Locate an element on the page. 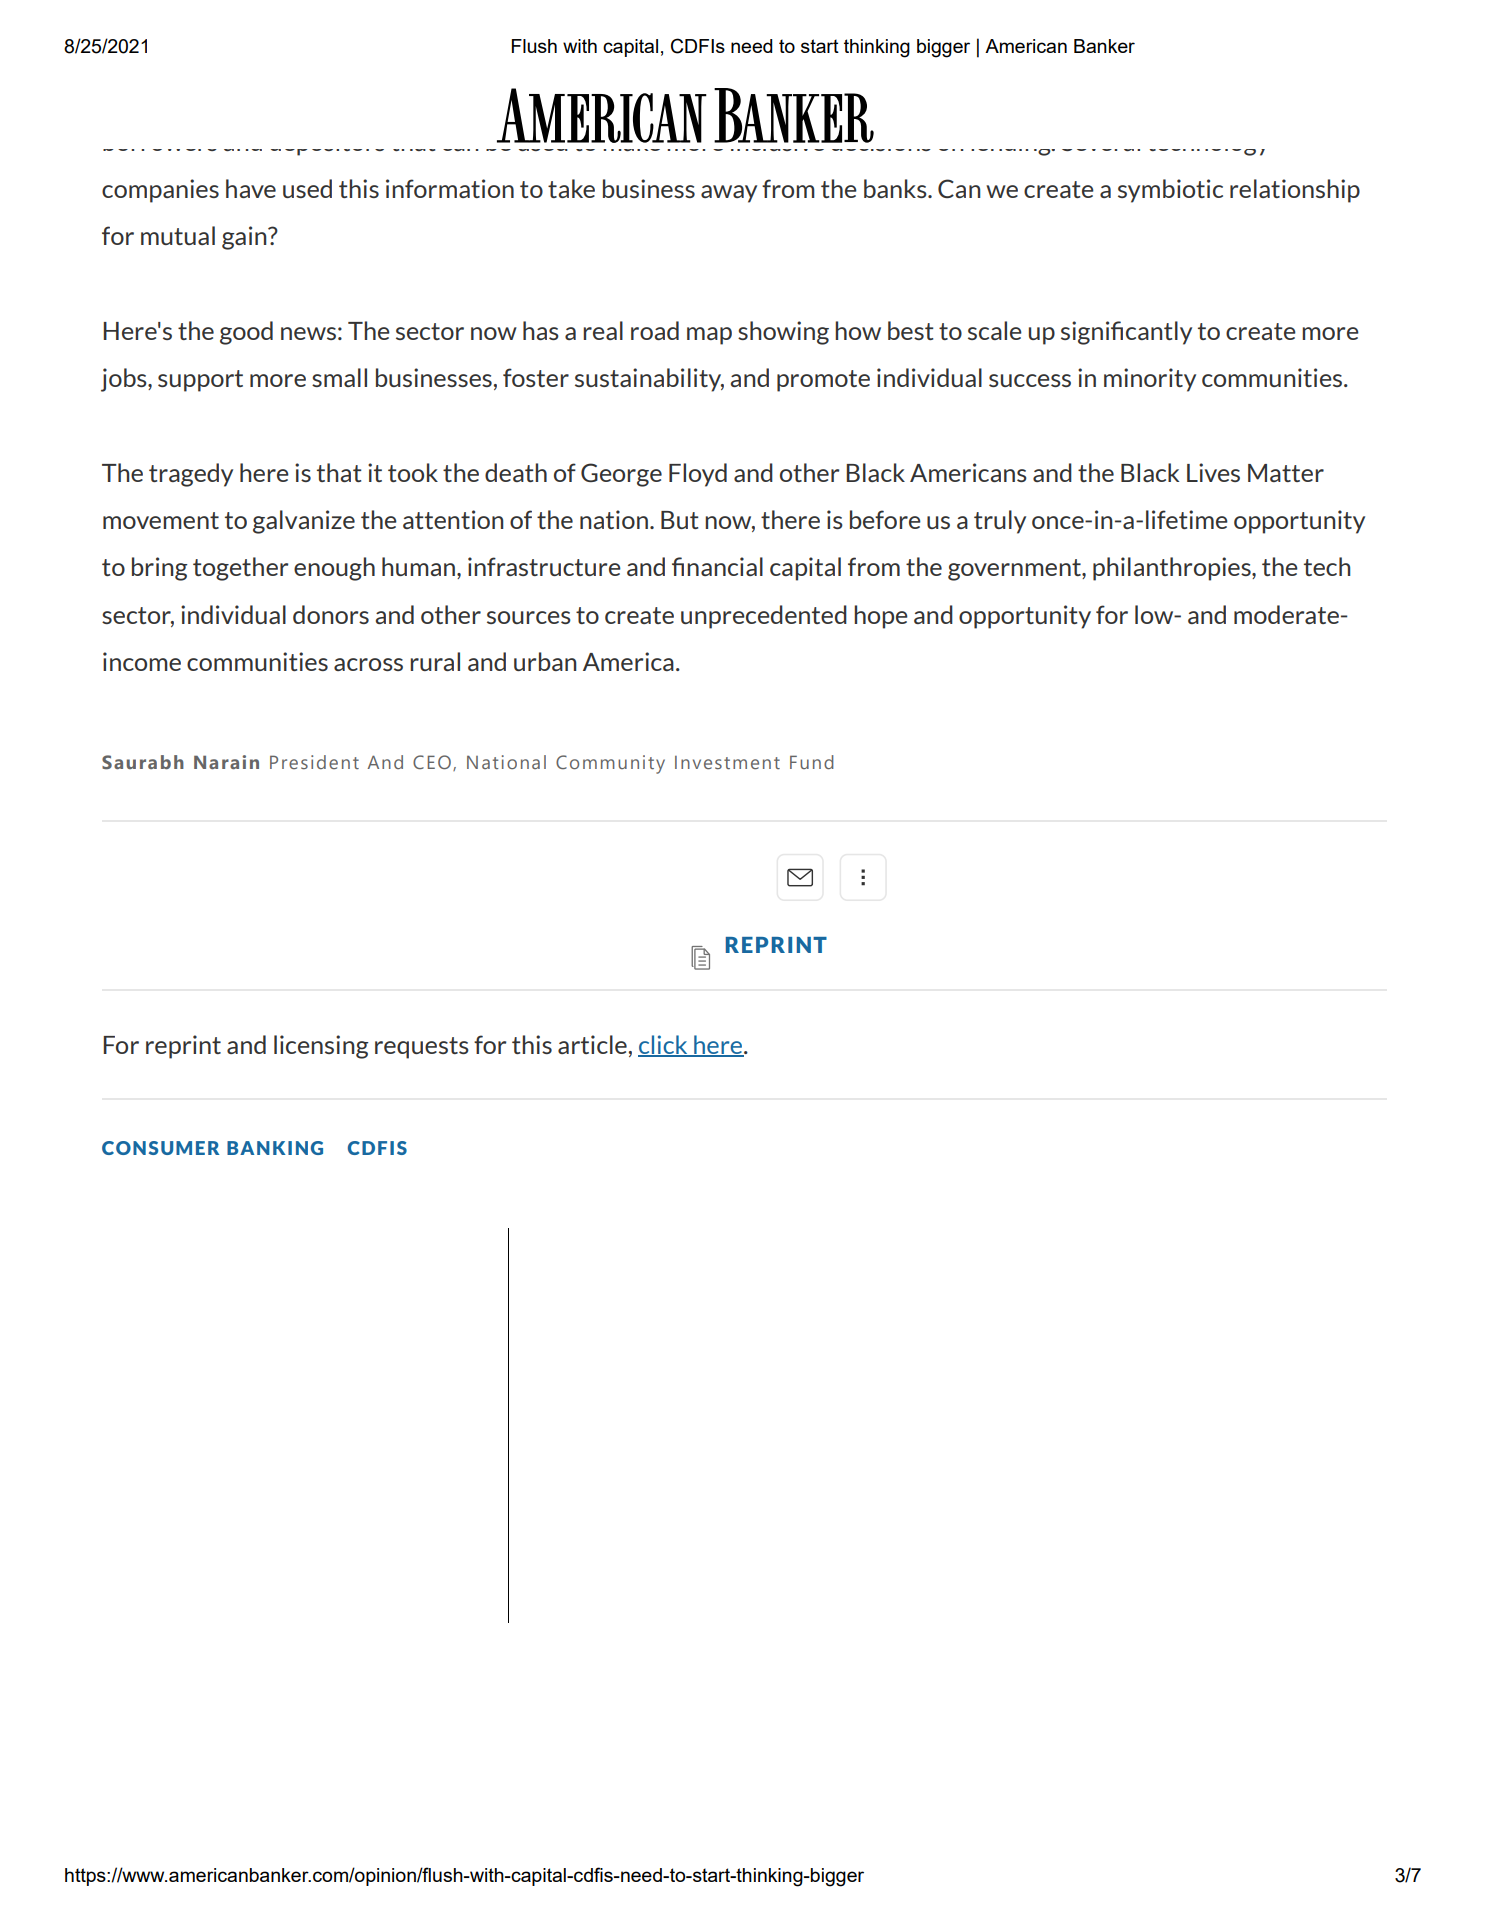 This page has width=1486, height=1923. sustainability is located at coordinates (649, 380).
